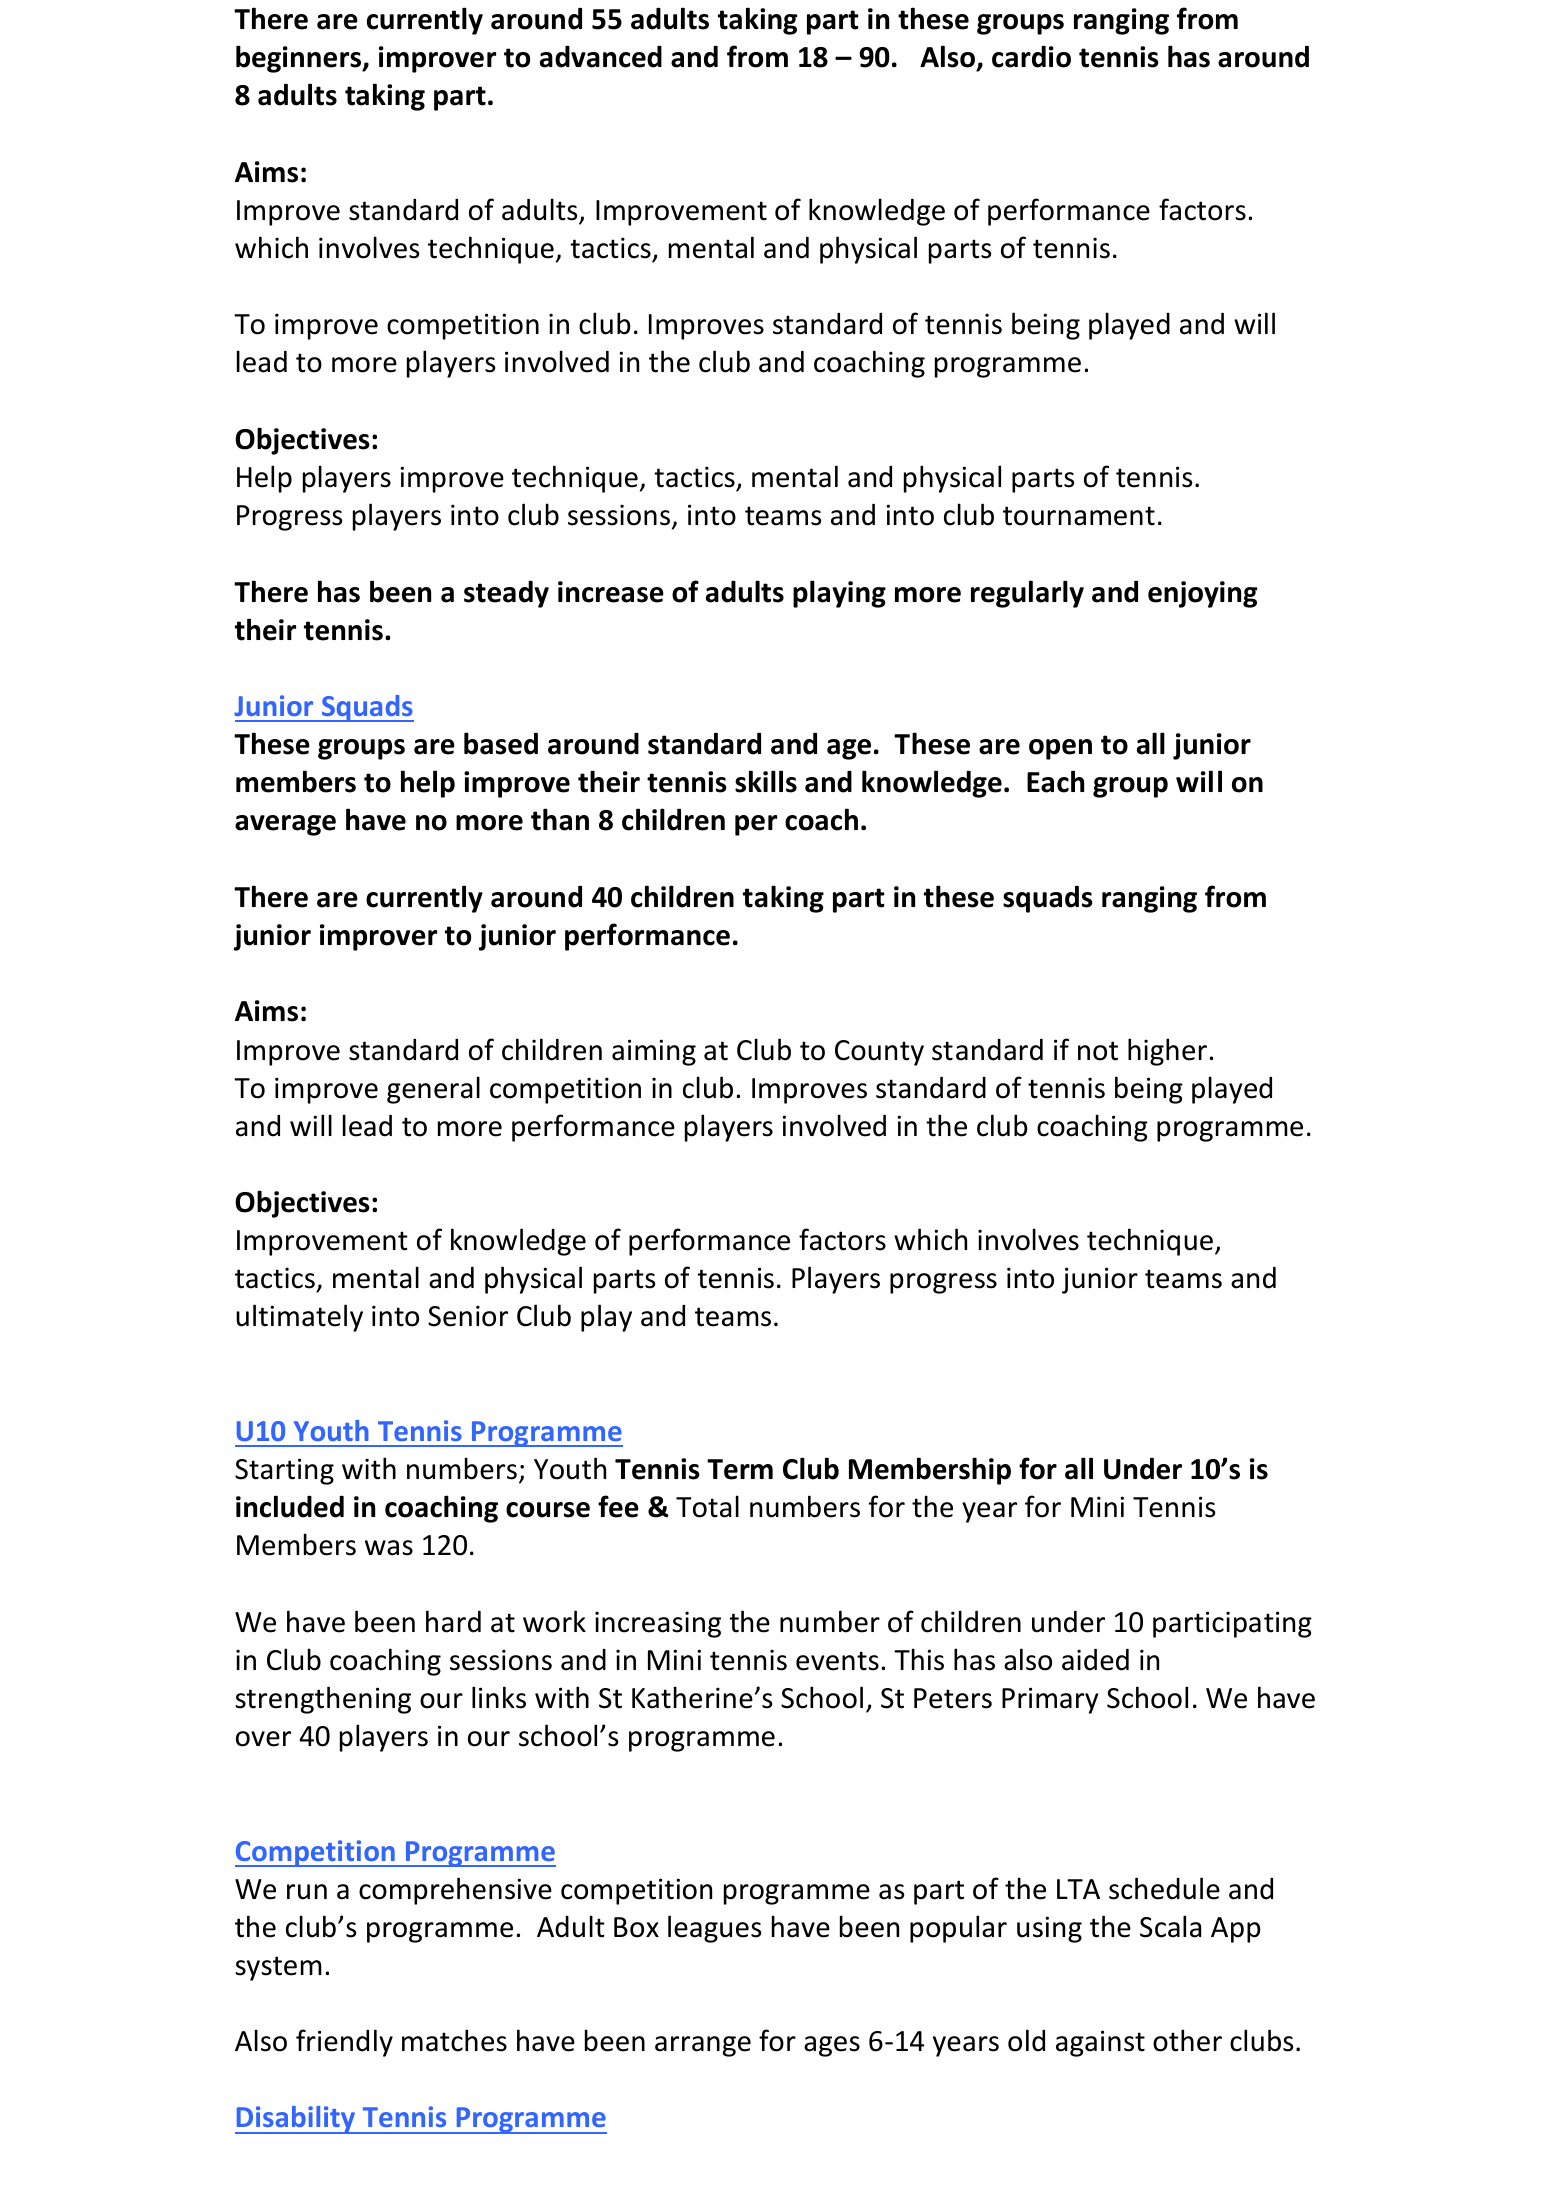 The width and height of the image is (1551, 2192). Describe the element at coordinates (1031, 57) in the image. I see `cardio` at that location.
